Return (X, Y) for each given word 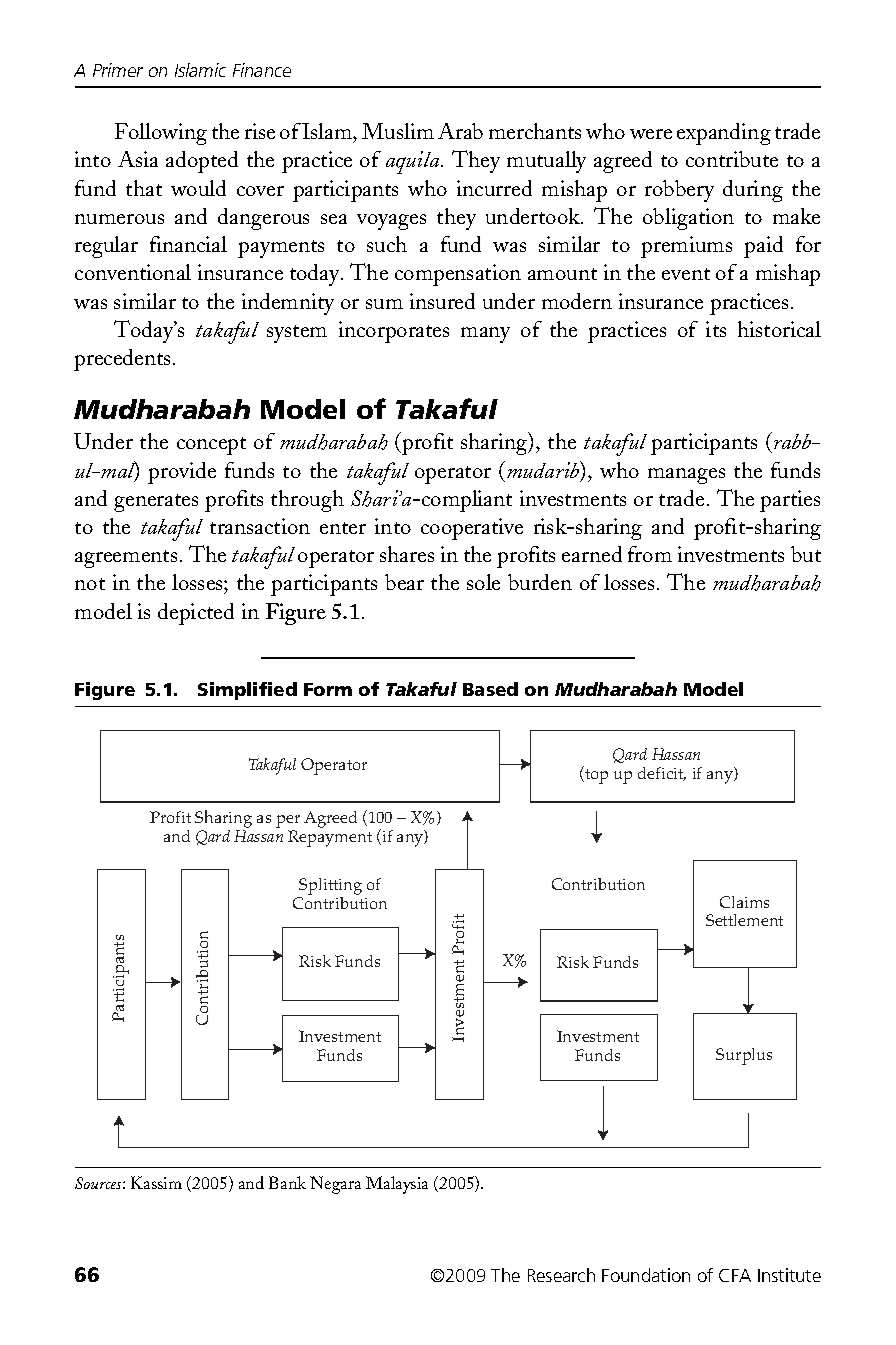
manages (686, 476)
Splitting (330, 888)
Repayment (330, 838)
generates (156, 503)
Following (161, 134)
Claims (744, 902)
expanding (724, 134)
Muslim (398, 131)
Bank (287, 1182)
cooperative (472, 529)
